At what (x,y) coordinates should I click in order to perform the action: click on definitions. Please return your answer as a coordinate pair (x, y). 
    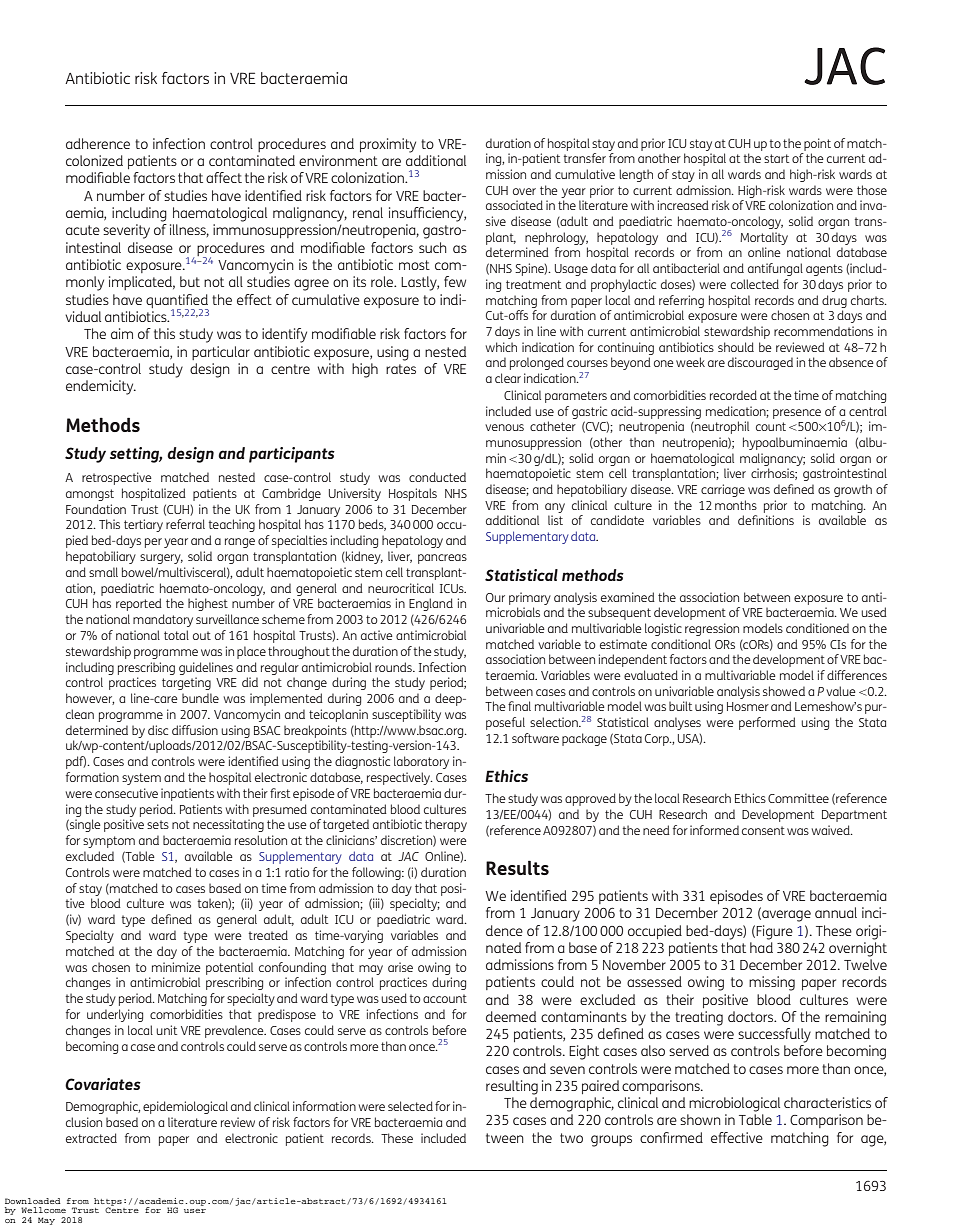
    Looking at the image, I should click on (766, 520).
